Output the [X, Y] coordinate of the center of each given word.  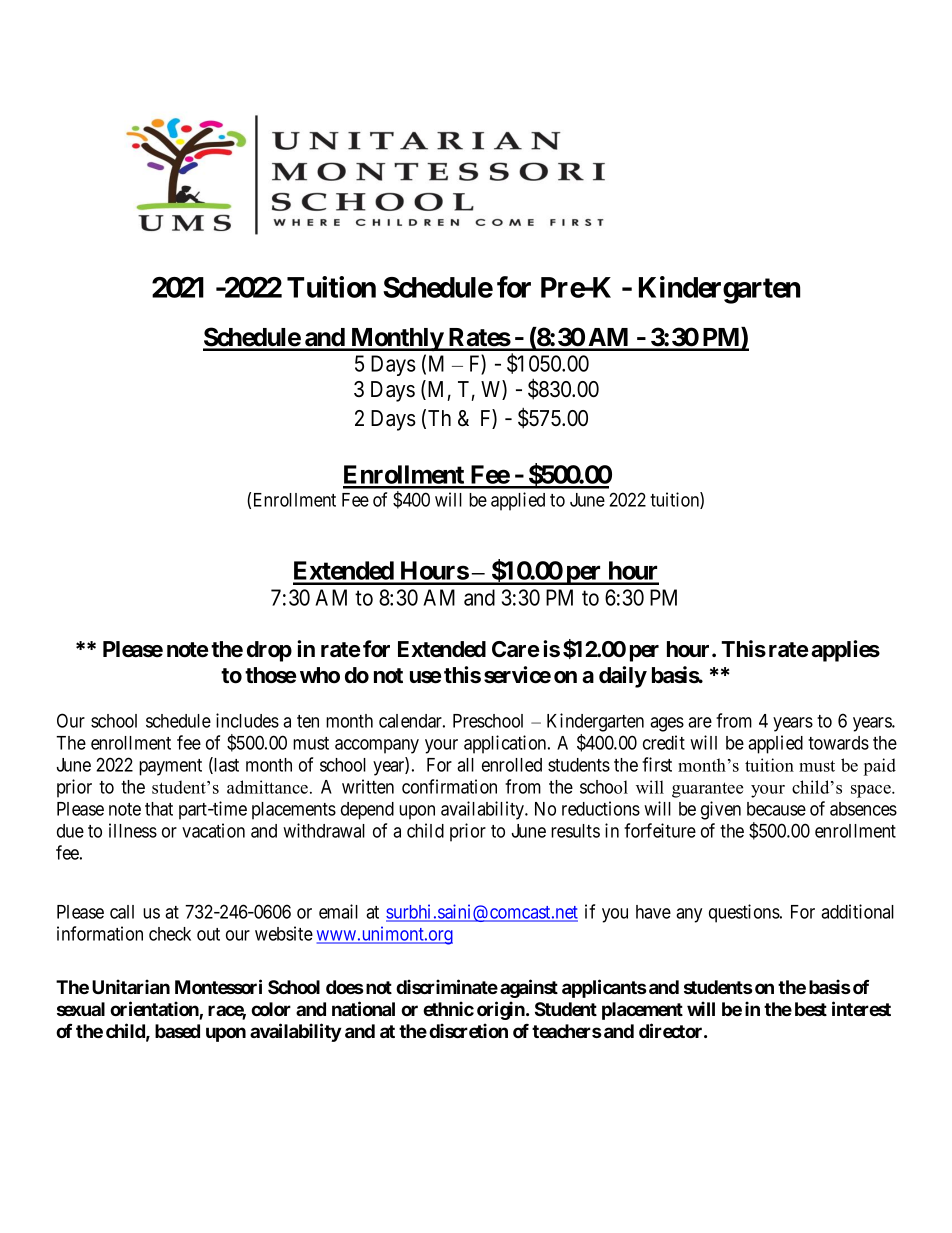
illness [133, 830]
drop [269, 651]
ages [667, 724]
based [177, 1031]
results [575, 831]
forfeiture [660, 830]
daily [623, 677]
